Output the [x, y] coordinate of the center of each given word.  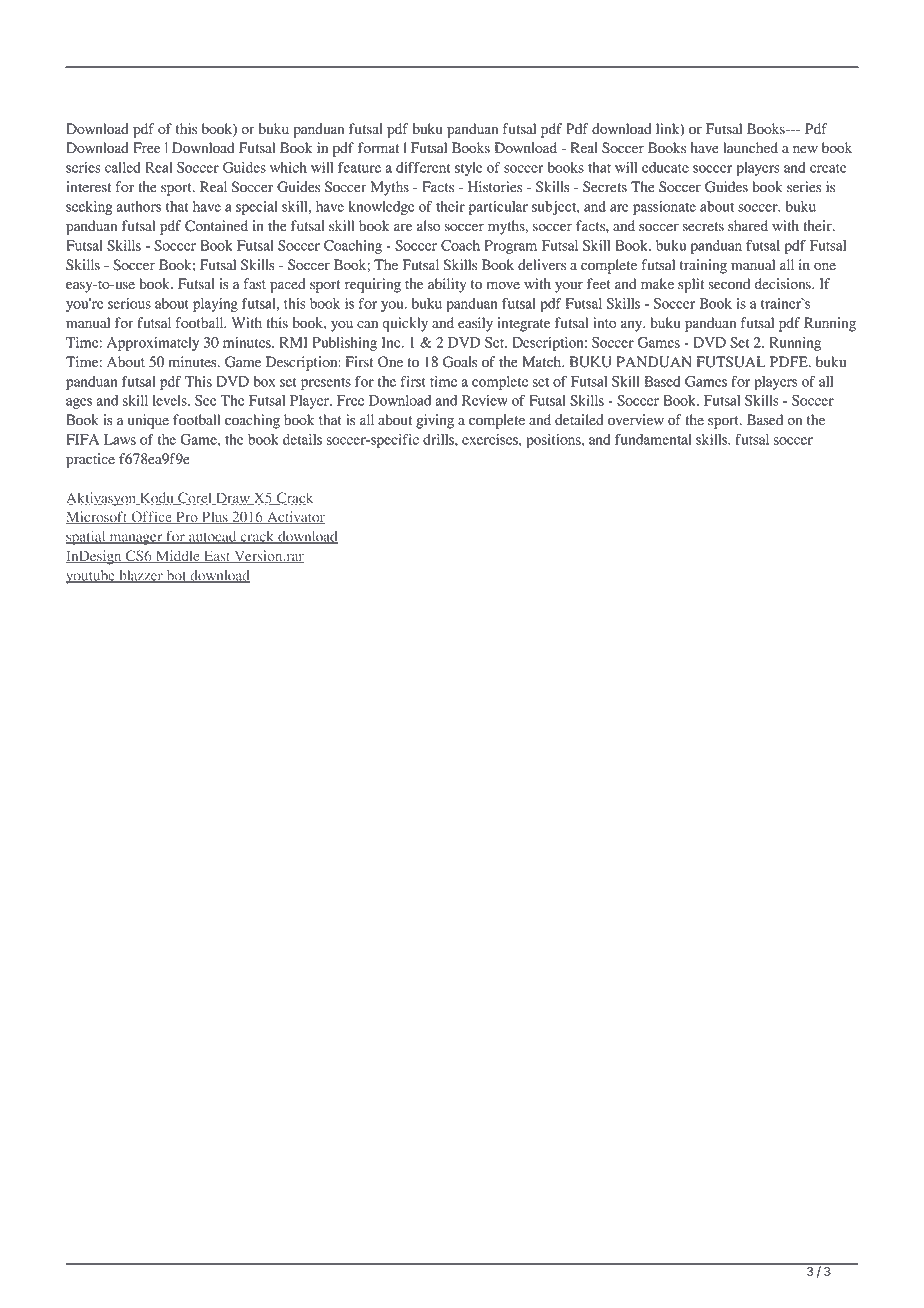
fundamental [653, 439]
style [469, 169]
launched [750, 148]
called [123, 167]
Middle [177, 556]
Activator [295, 517]
